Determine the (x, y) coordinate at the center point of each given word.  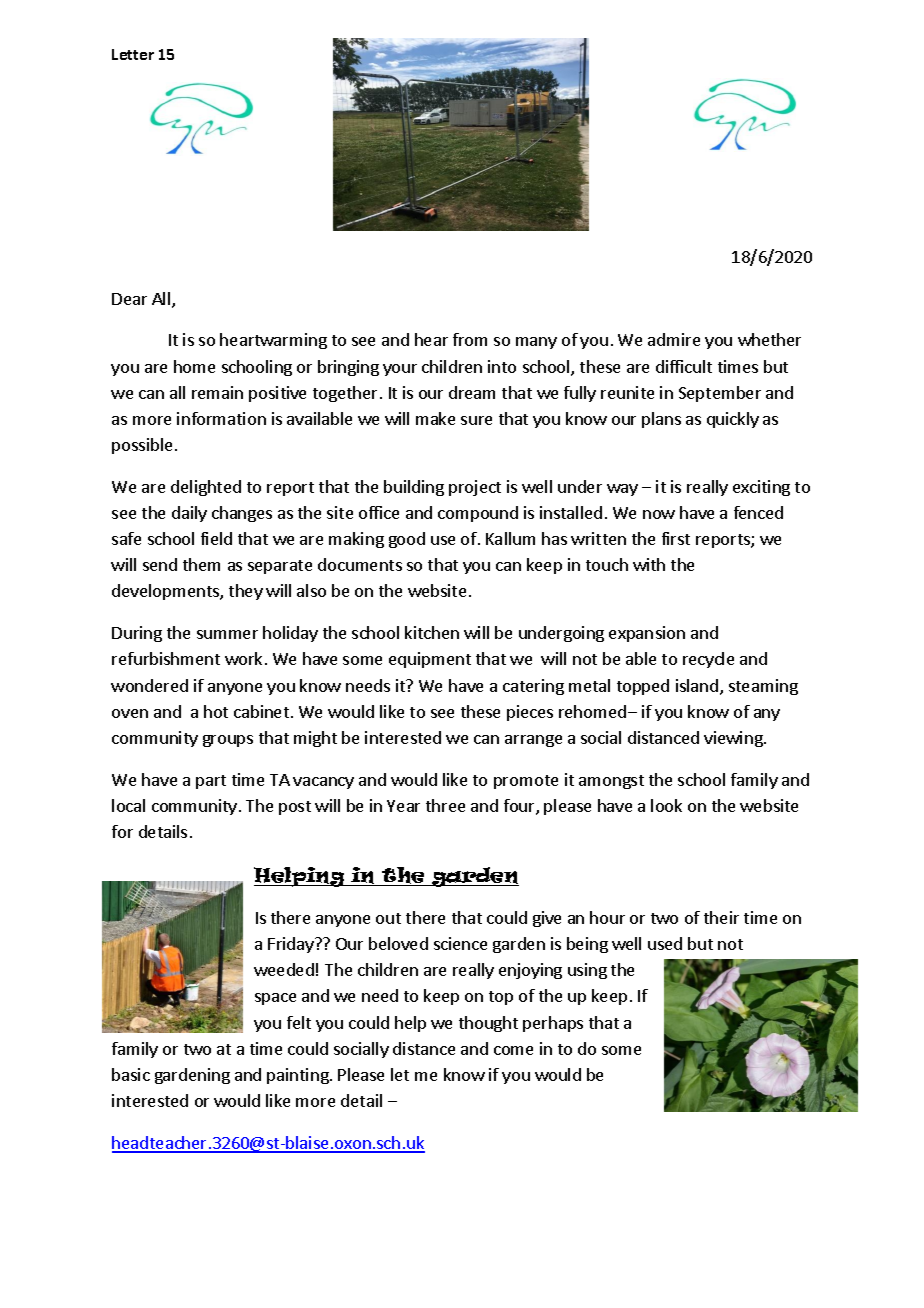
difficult (684, 366)
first (676, 538)
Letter (133, 54)
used (665, 943)
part (211, 782)
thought (488, 1024)
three (445, 805)
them (201, 564)
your (400, 370)
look (666, 805)
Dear (129, 299)
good (407, 540)
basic (131, 1074)
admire (674, 339)
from (470, 339)
